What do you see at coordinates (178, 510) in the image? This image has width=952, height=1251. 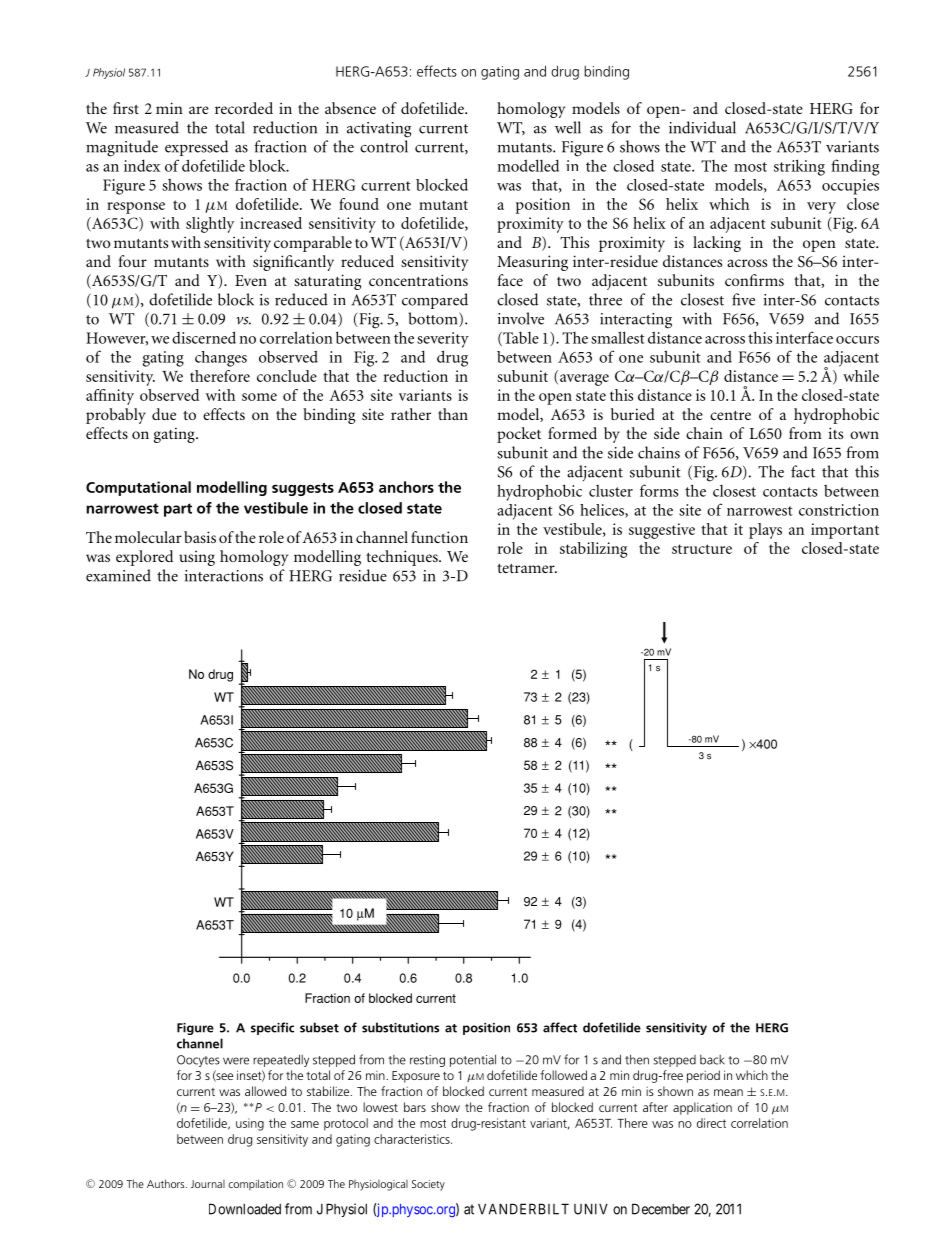 I see `part` at bounding box center [178, 510].
